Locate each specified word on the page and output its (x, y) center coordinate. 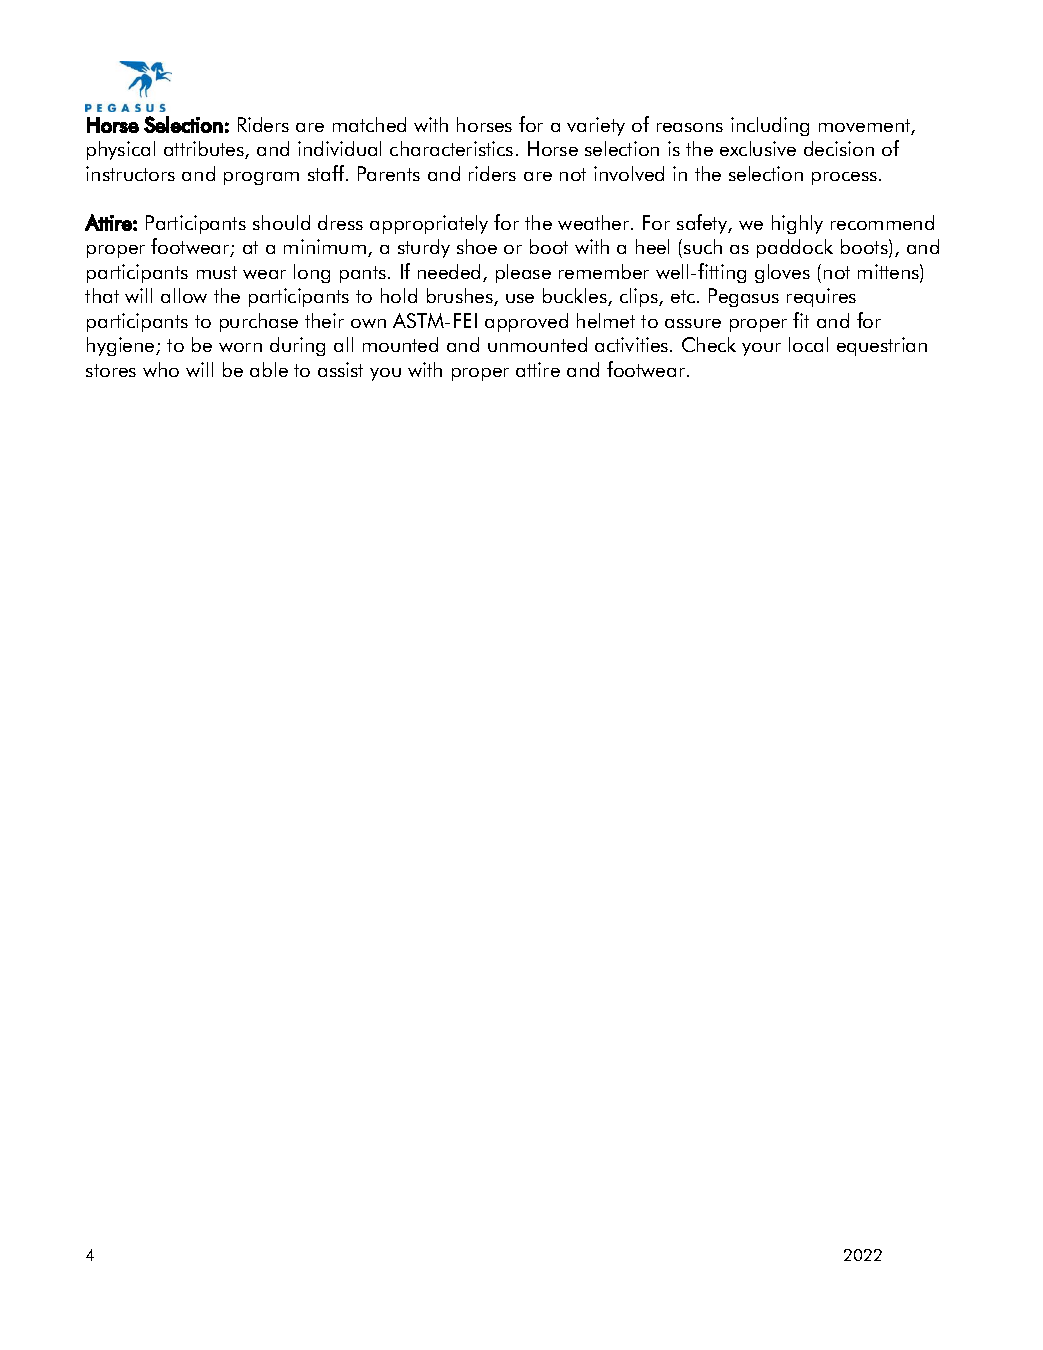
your (761, 349)
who (161, 369)
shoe (477, 246)
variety (596, 126)
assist (340, 369)
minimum (326, 248)
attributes (205, 150)
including (770, 126)
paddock (795, 248)
